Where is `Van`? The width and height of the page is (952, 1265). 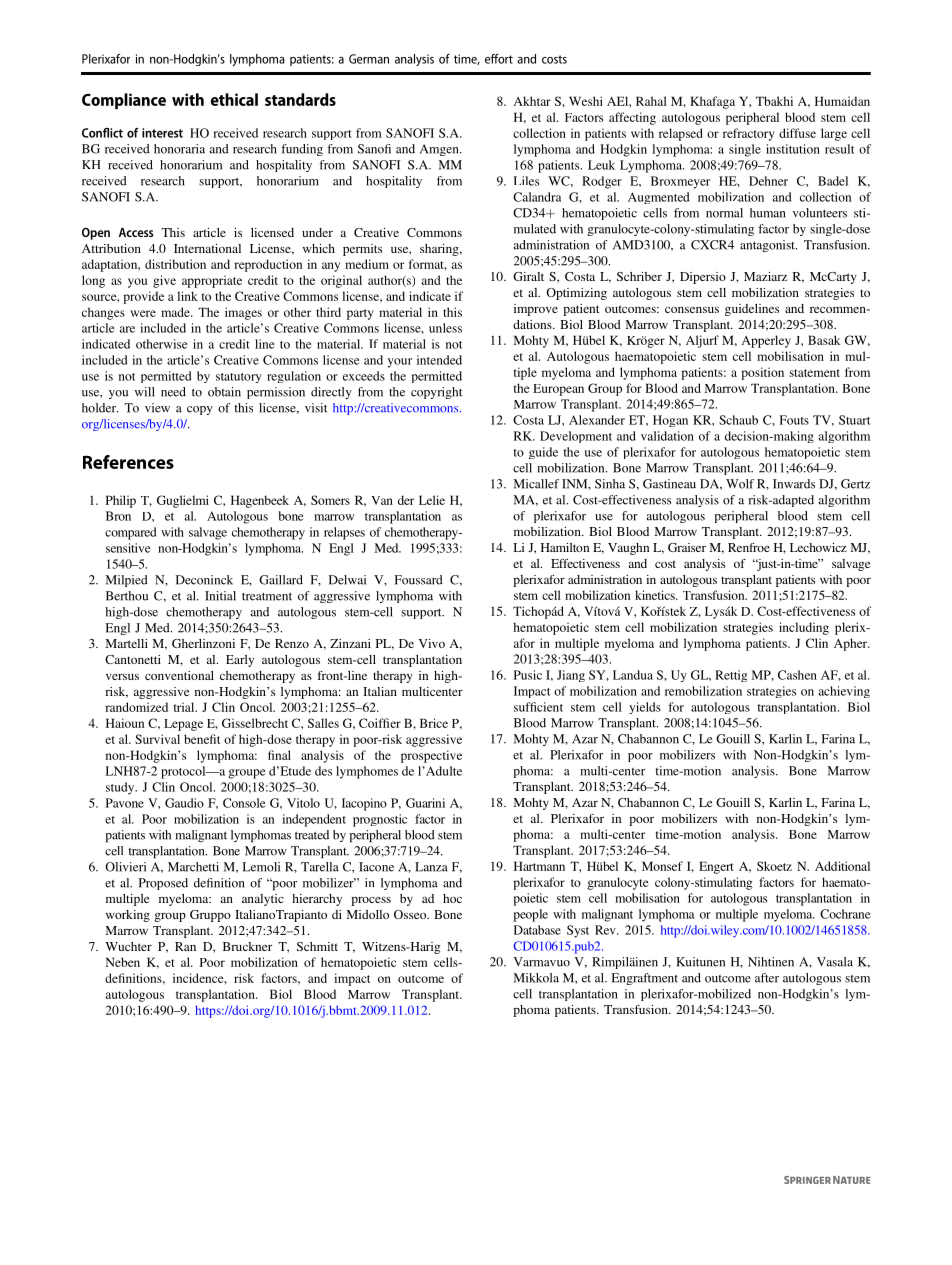
Van is located at coordinates (382, 500).
